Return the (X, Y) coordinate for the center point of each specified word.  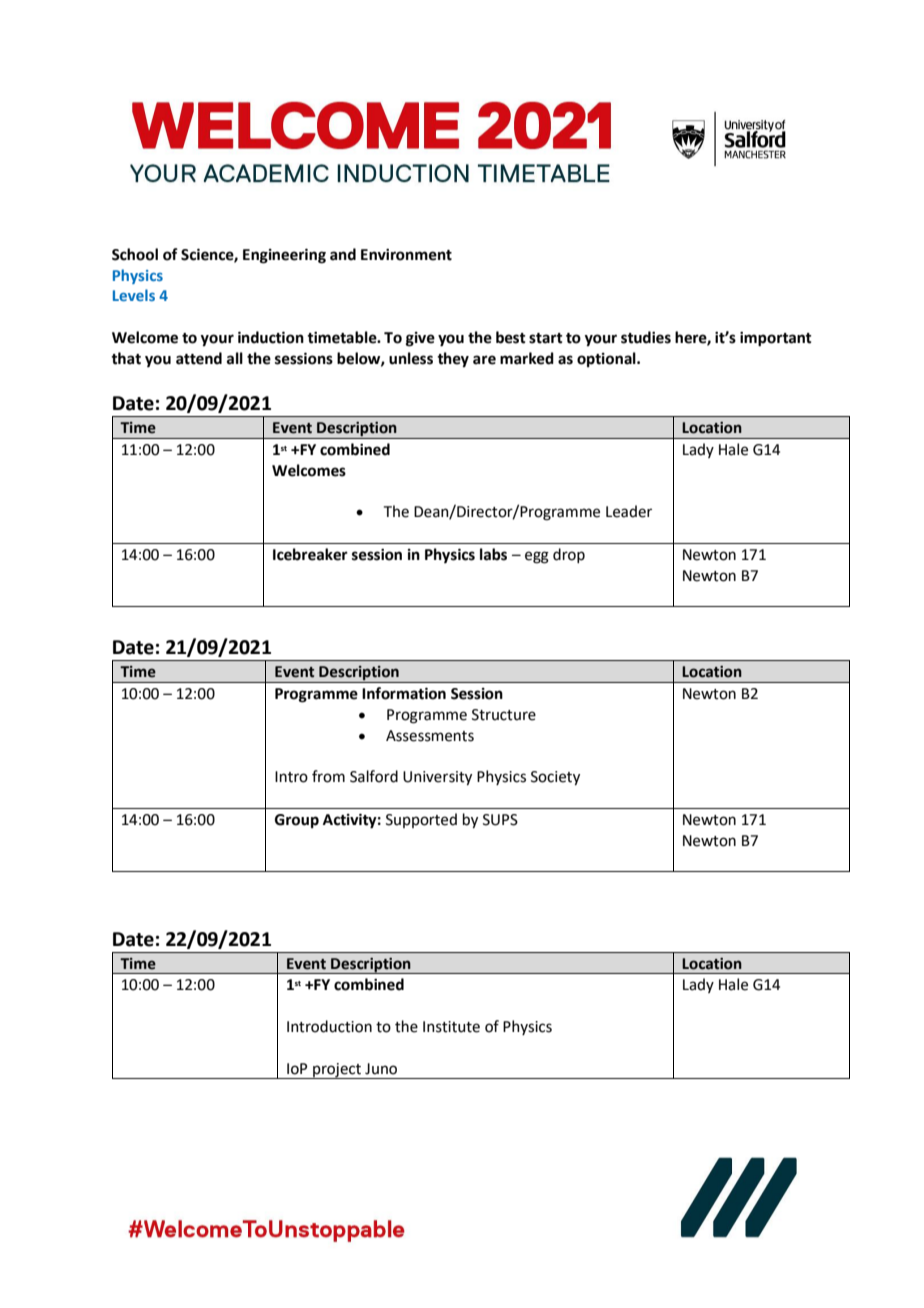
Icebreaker (310, 554)
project (337, 1071)
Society (555, 778)
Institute (451, 1027)
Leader (629, 511)
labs (493, 554)
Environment (406, 255)
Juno (381, 1069)
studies (646, 337)
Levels (134, 295)
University (437, 778)
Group (297, 821)
